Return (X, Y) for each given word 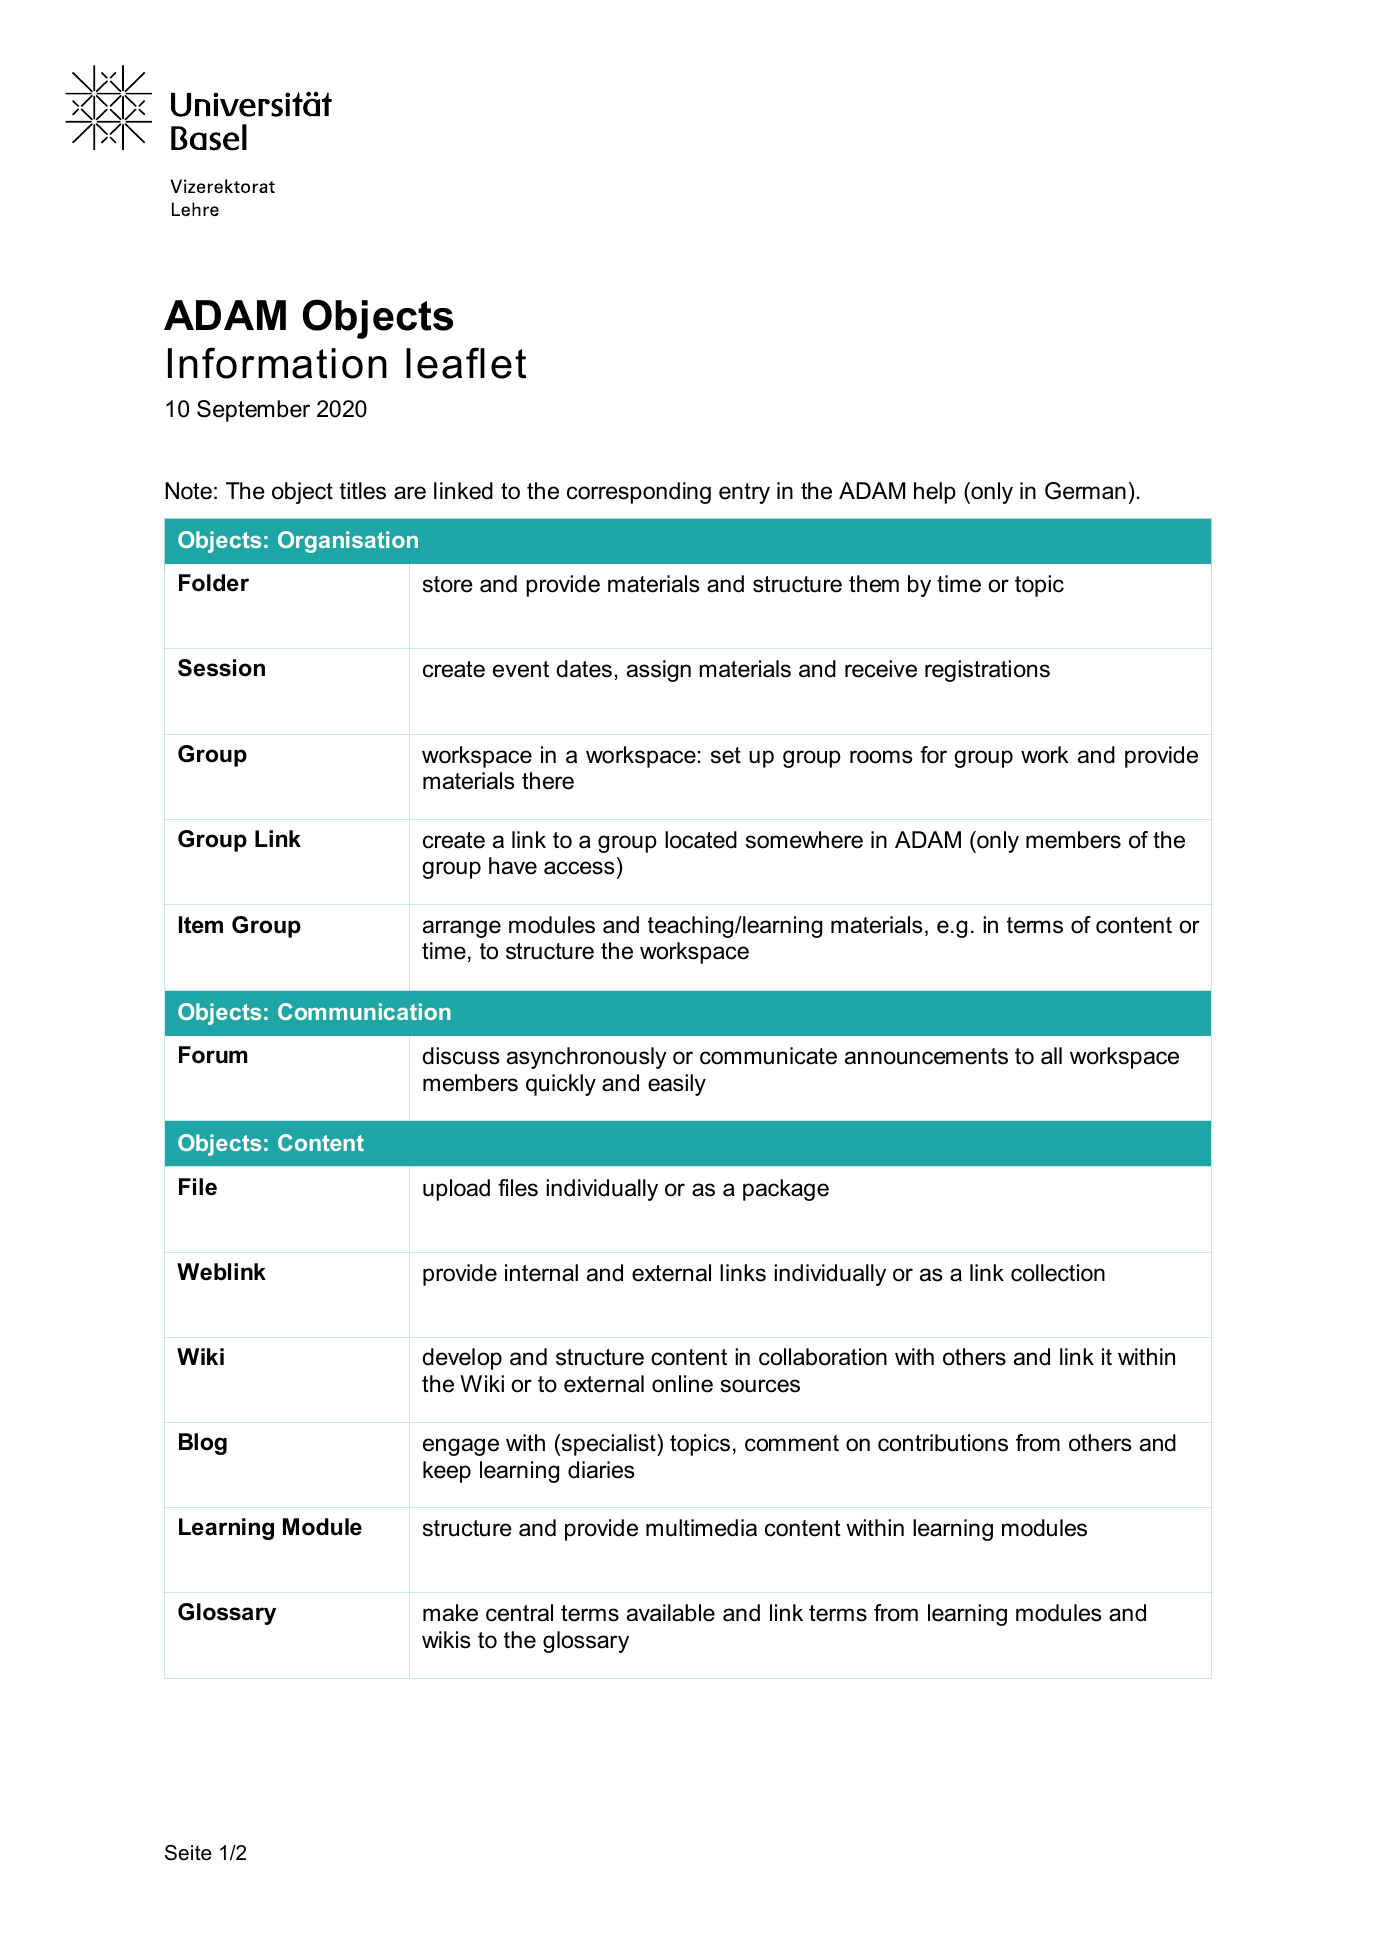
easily (677, 1085)
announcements (926, 1056)
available (671, 1613)
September (253, 411)
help (935, 493)
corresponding (639, 493)
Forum (213, 1055)
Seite (188, 1853)
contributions (943, 1443)
